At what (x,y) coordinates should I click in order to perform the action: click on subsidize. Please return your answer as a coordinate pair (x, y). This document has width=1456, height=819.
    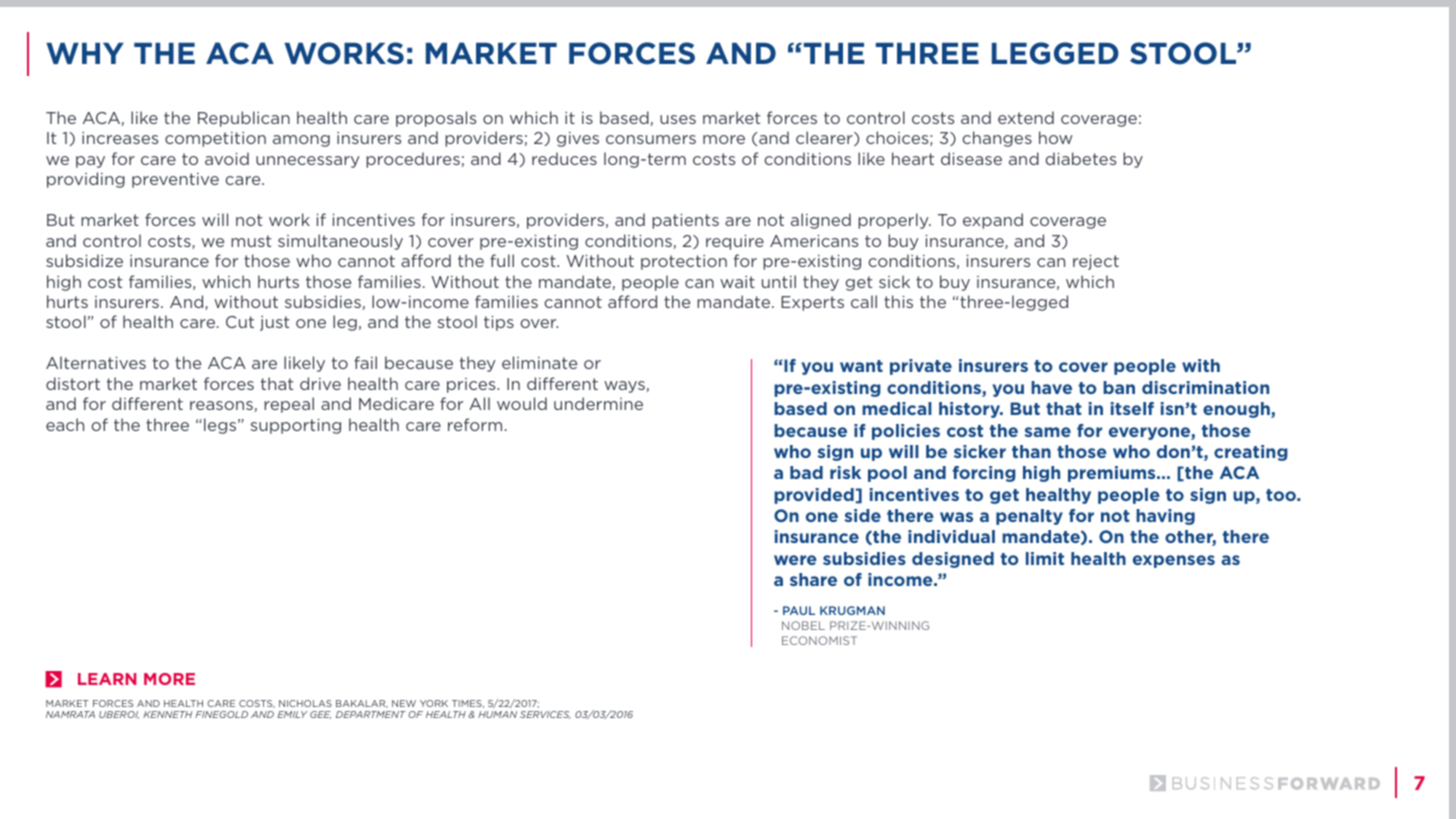
    Looking at the image, I should click on (84, 260).
